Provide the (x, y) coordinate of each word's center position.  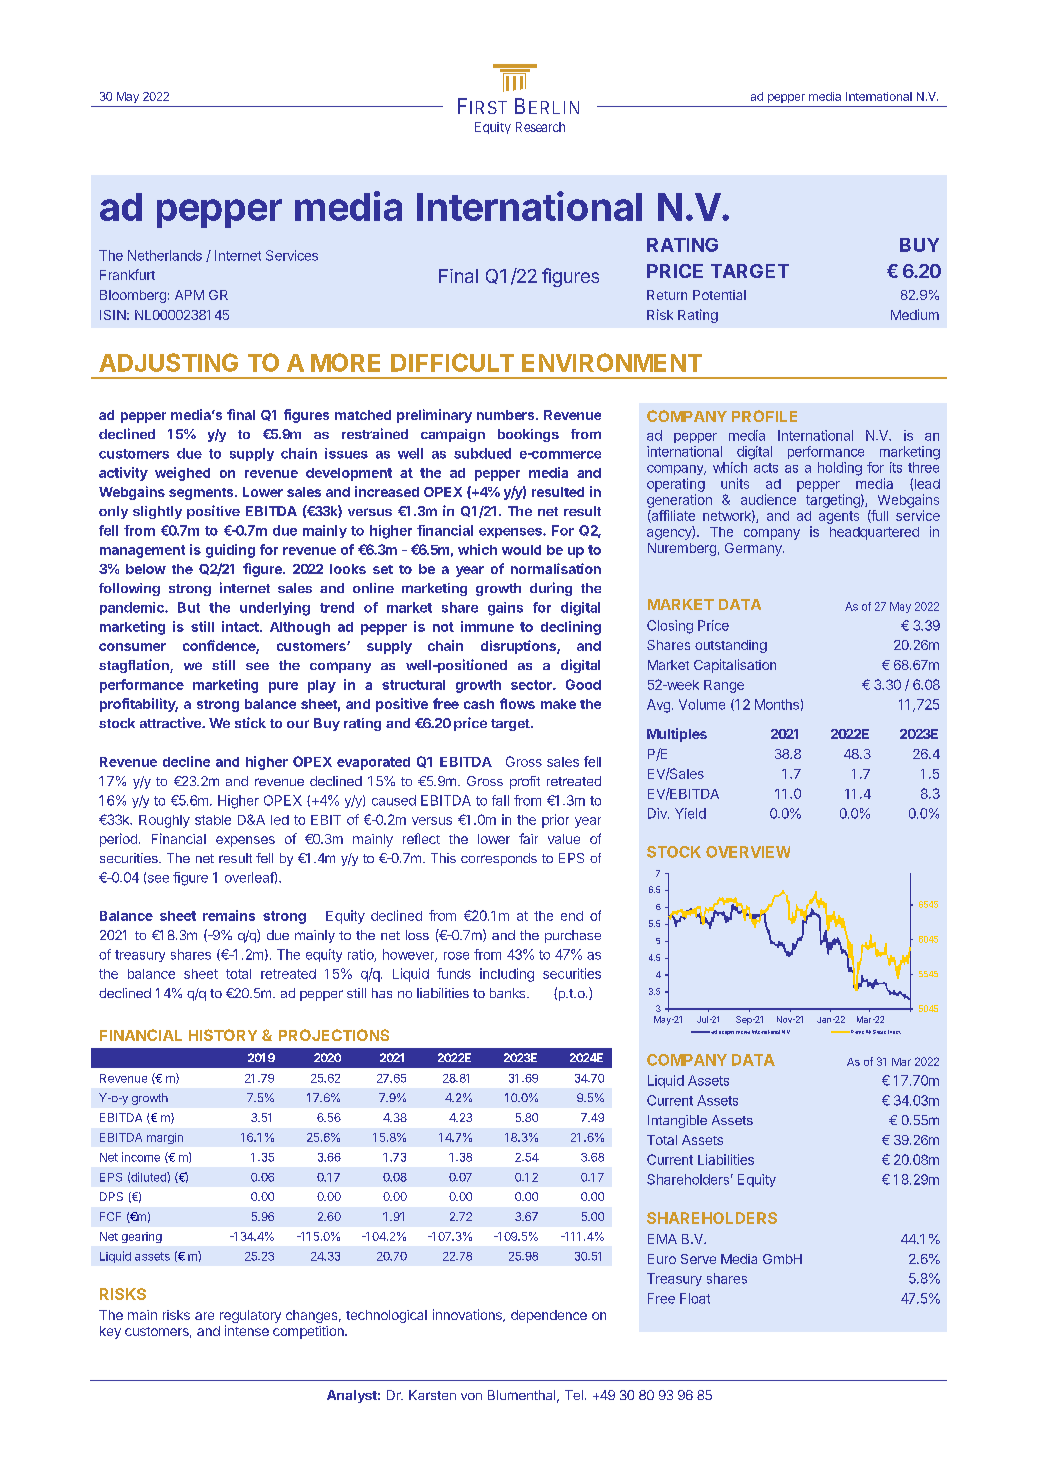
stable (213, 820)
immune (487, 626)
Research (540, 127)
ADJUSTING (168, 362)
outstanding (731, 646)
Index (894, 1032)
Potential (719, 295)
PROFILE (764, 416)
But (189, 607)
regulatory (250, 1318)
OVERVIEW (748, 852)
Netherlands (165, 255)
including (507, 975)
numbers (507, 415)
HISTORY (223, 1035)
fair (528, 838)
